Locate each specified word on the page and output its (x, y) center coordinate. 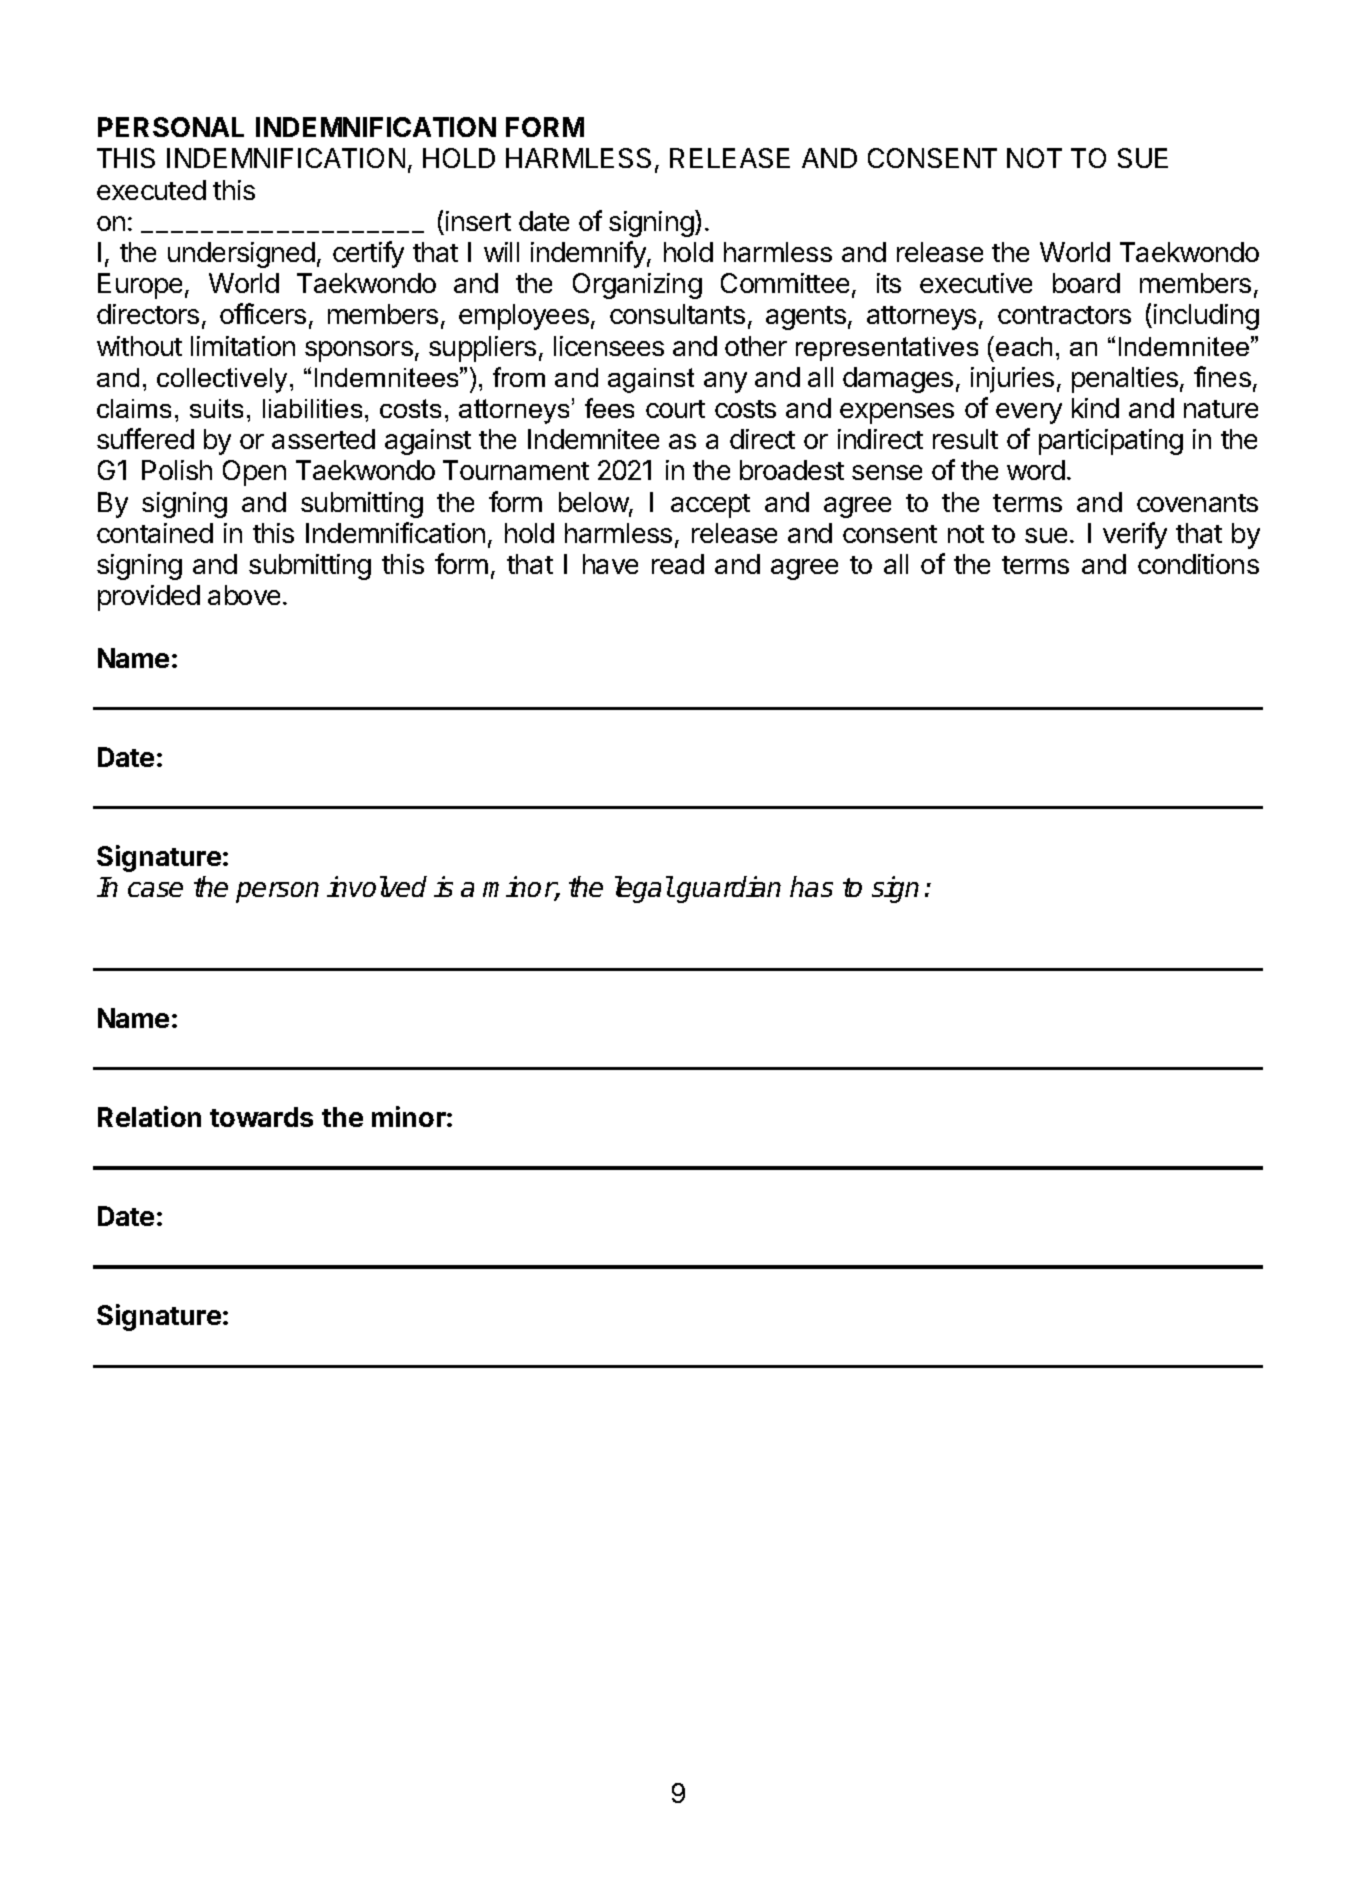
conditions (1198, 564)
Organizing (637, 286)
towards (261, 1117)
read (678, 564)
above (244, 595)
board (1086, 283)
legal (644, 889)
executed (151, 190)
